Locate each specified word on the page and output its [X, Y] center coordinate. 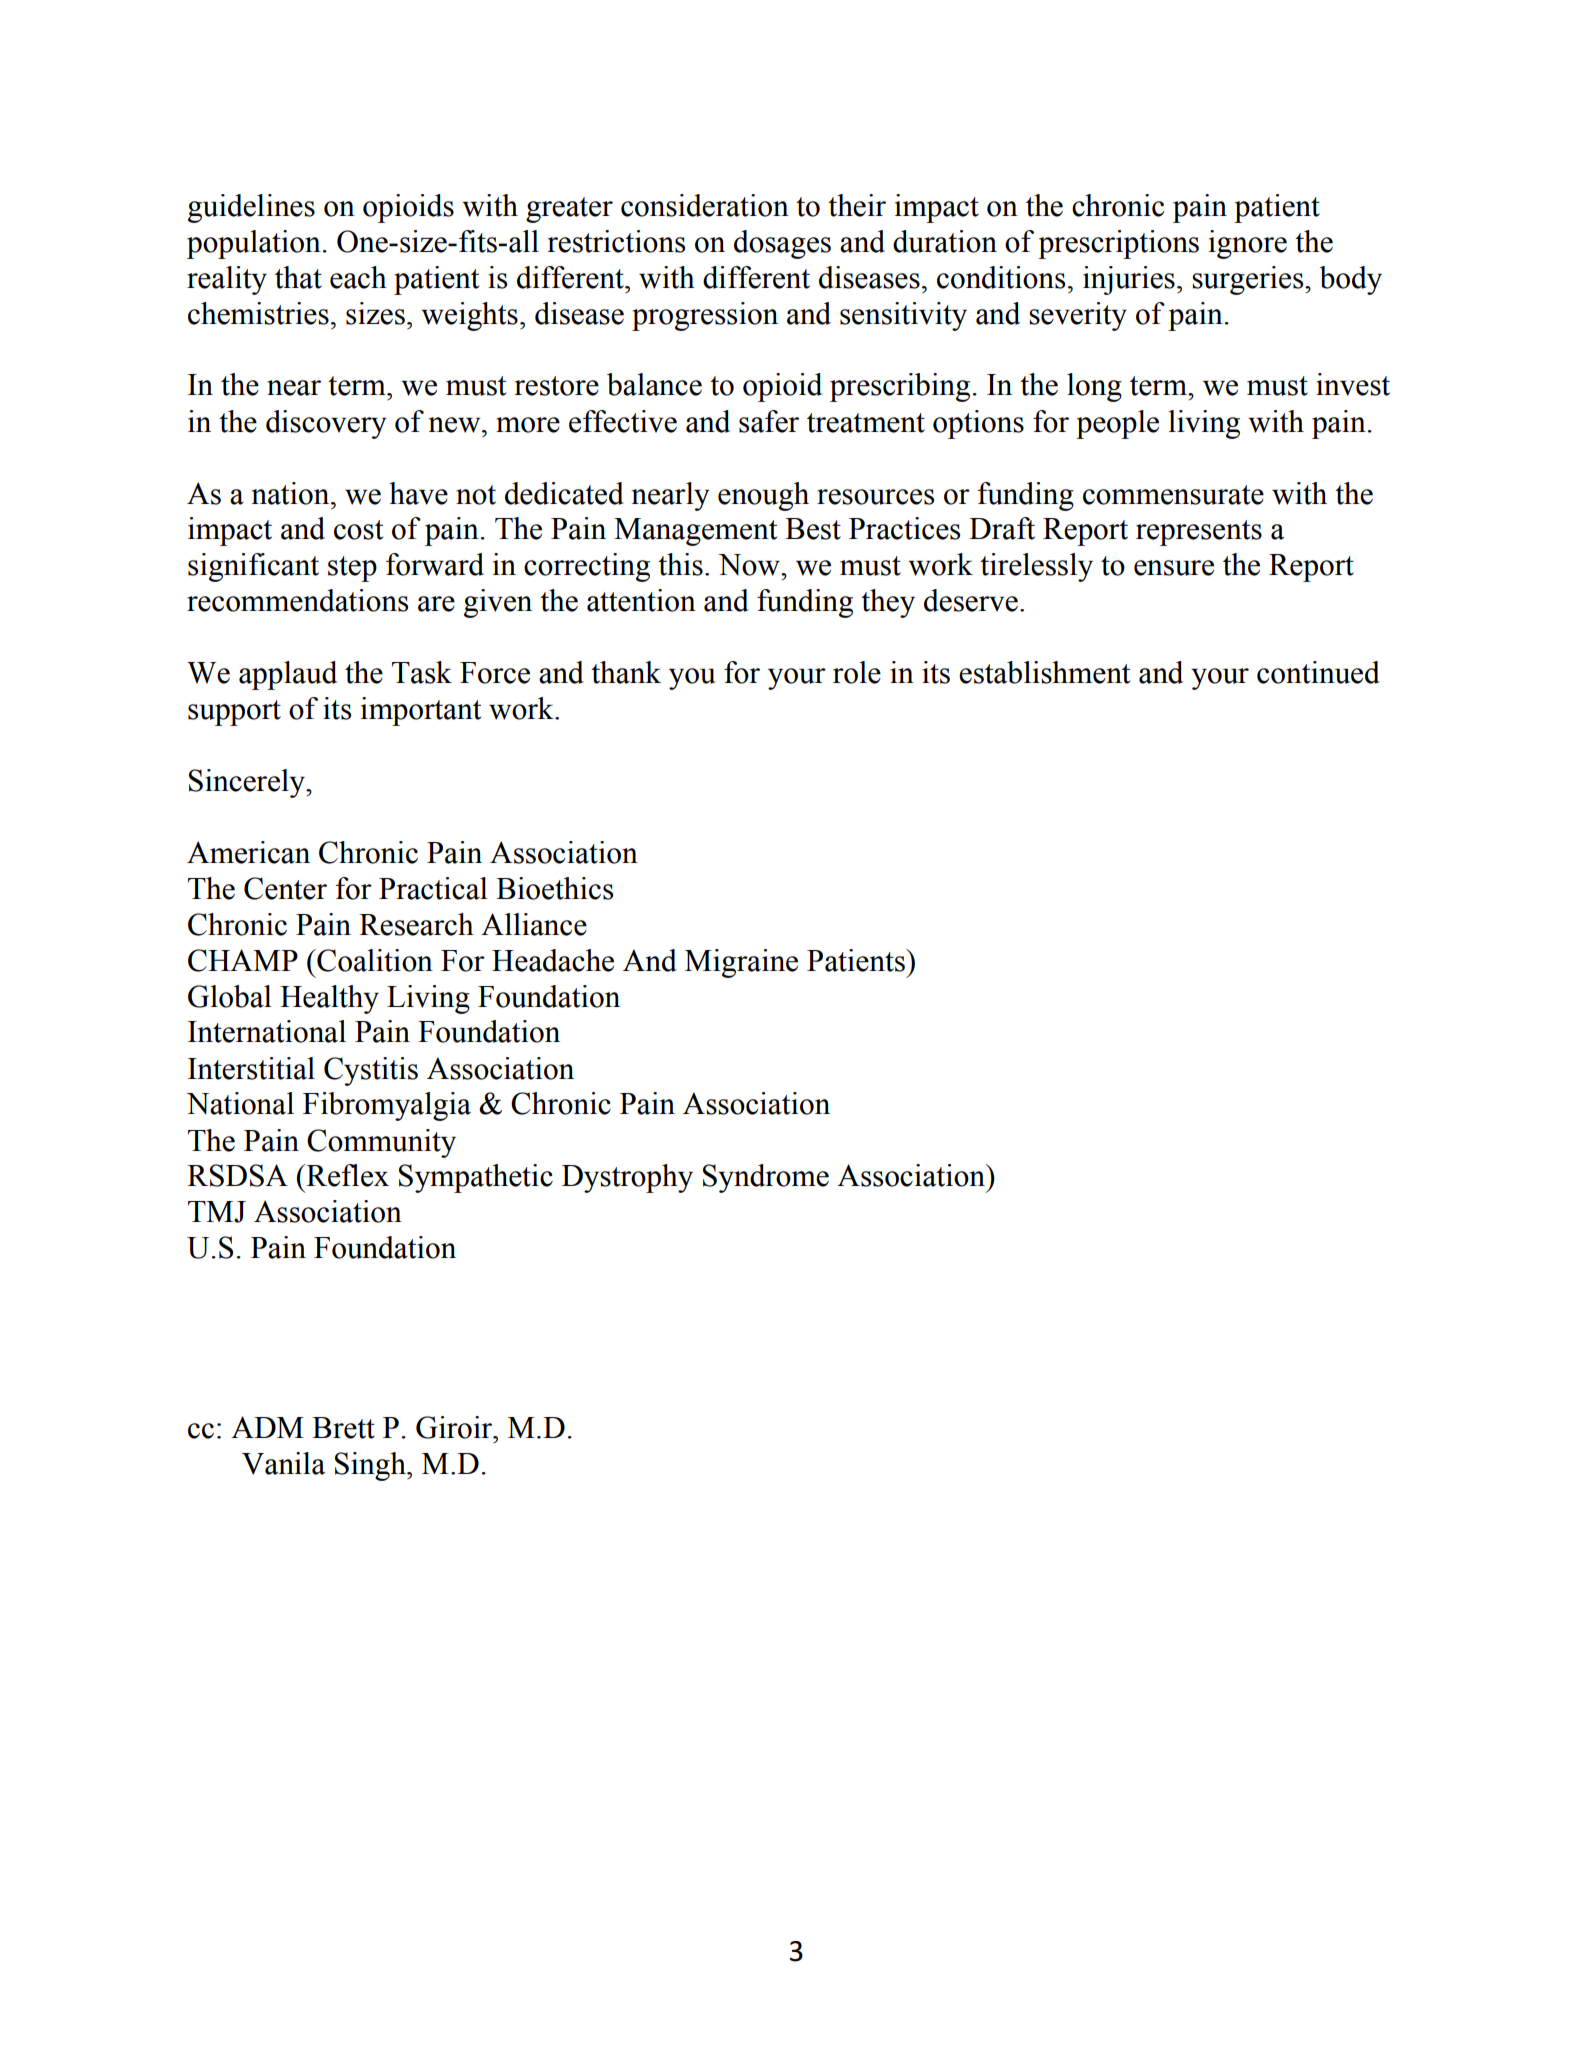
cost [358, 530]
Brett [343, 1428]
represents [1199, 533]
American [248, 852]
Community [381, 1143]
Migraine [741, 963]
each [358, 277]
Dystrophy [627, 1178]
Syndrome [766, 1178]
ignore [1248, 244]
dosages [782, 244]
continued [1318, 672]
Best [813, 529]
